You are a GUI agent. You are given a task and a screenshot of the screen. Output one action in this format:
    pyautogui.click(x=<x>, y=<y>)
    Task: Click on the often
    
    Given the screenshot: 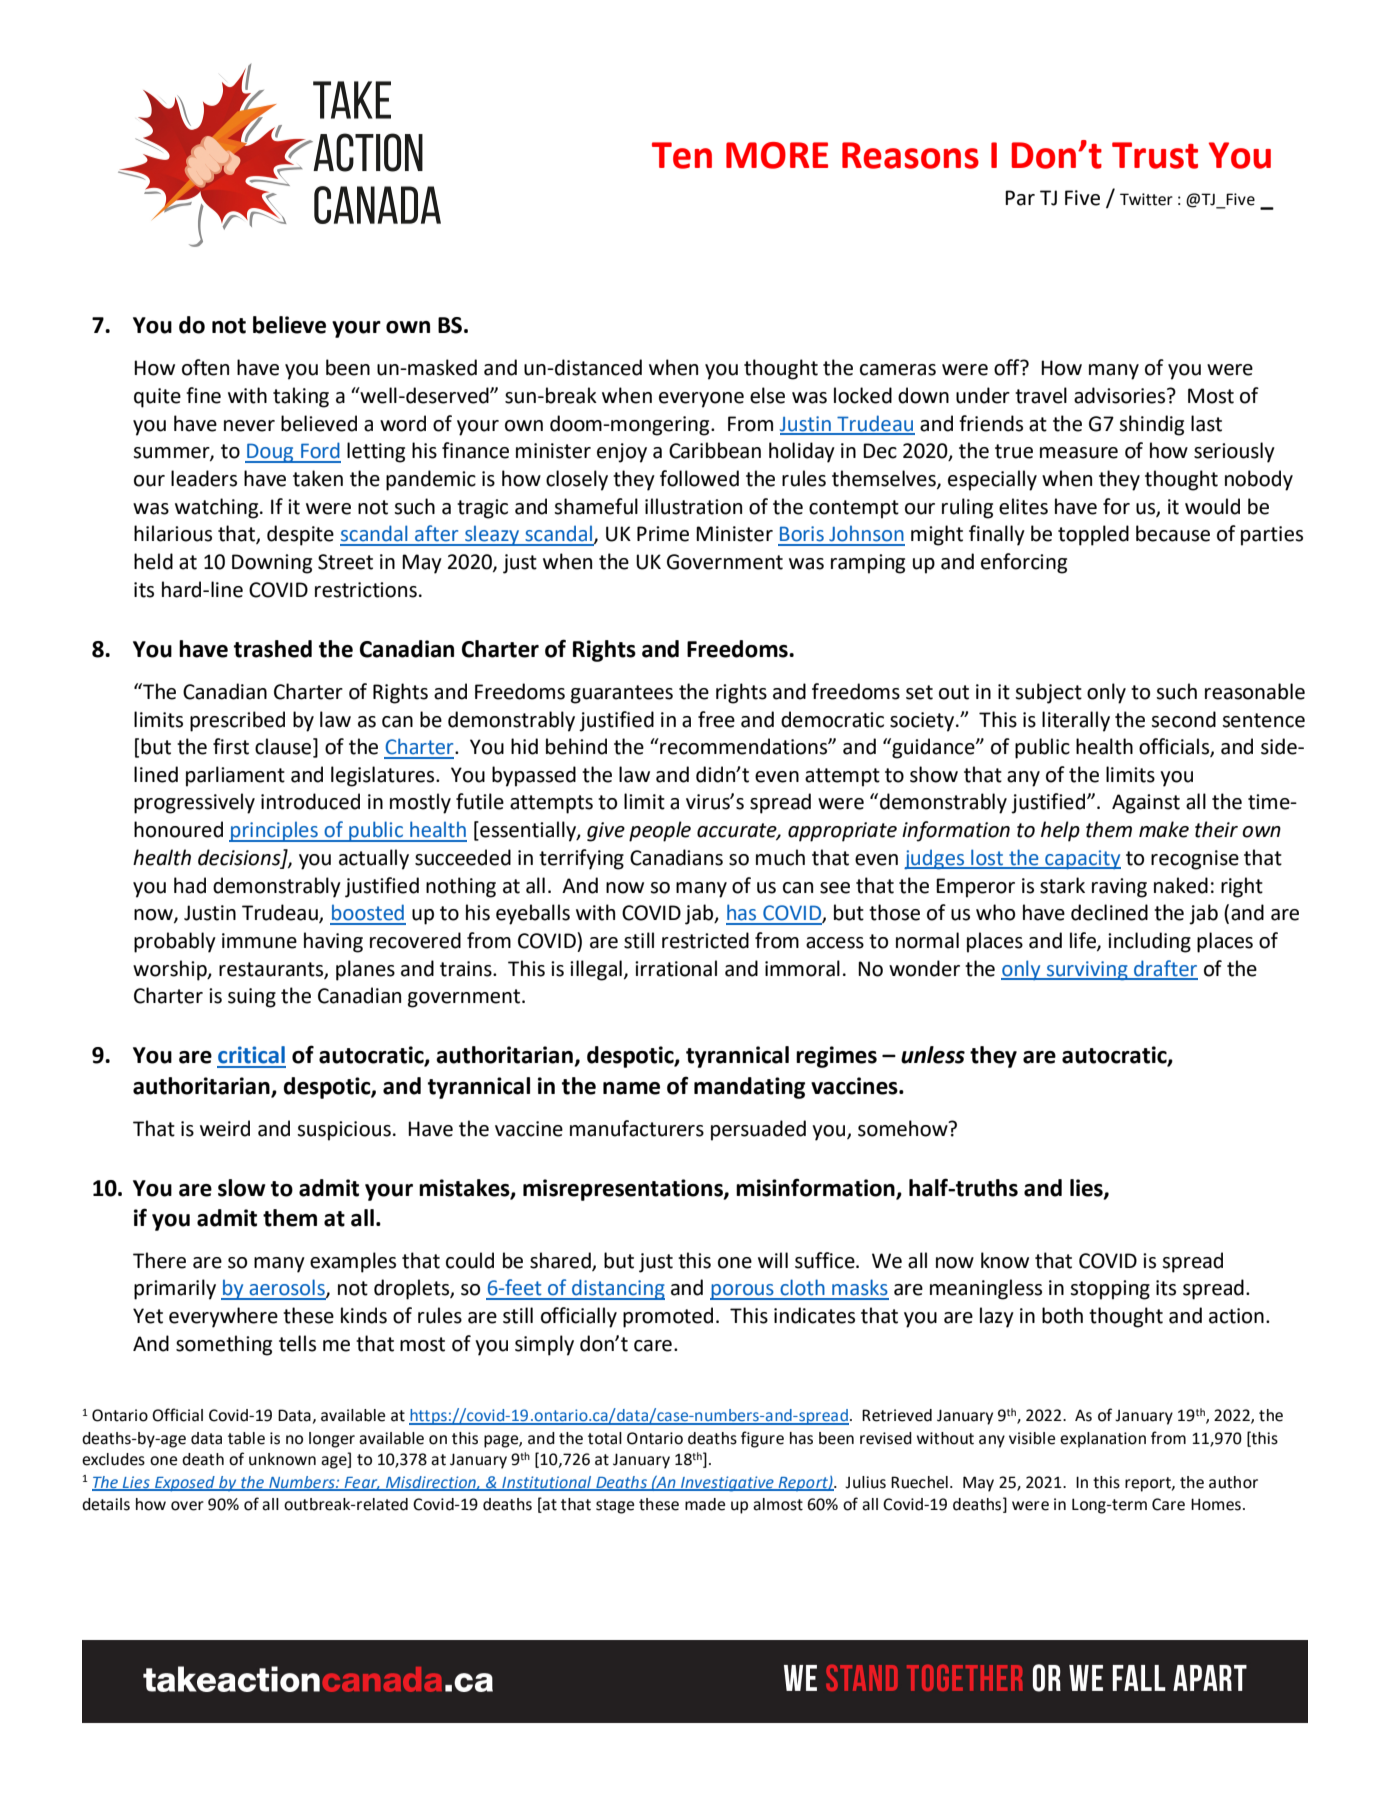 What is the action you would take?
    pyautogui.click(x=205, y=367)
